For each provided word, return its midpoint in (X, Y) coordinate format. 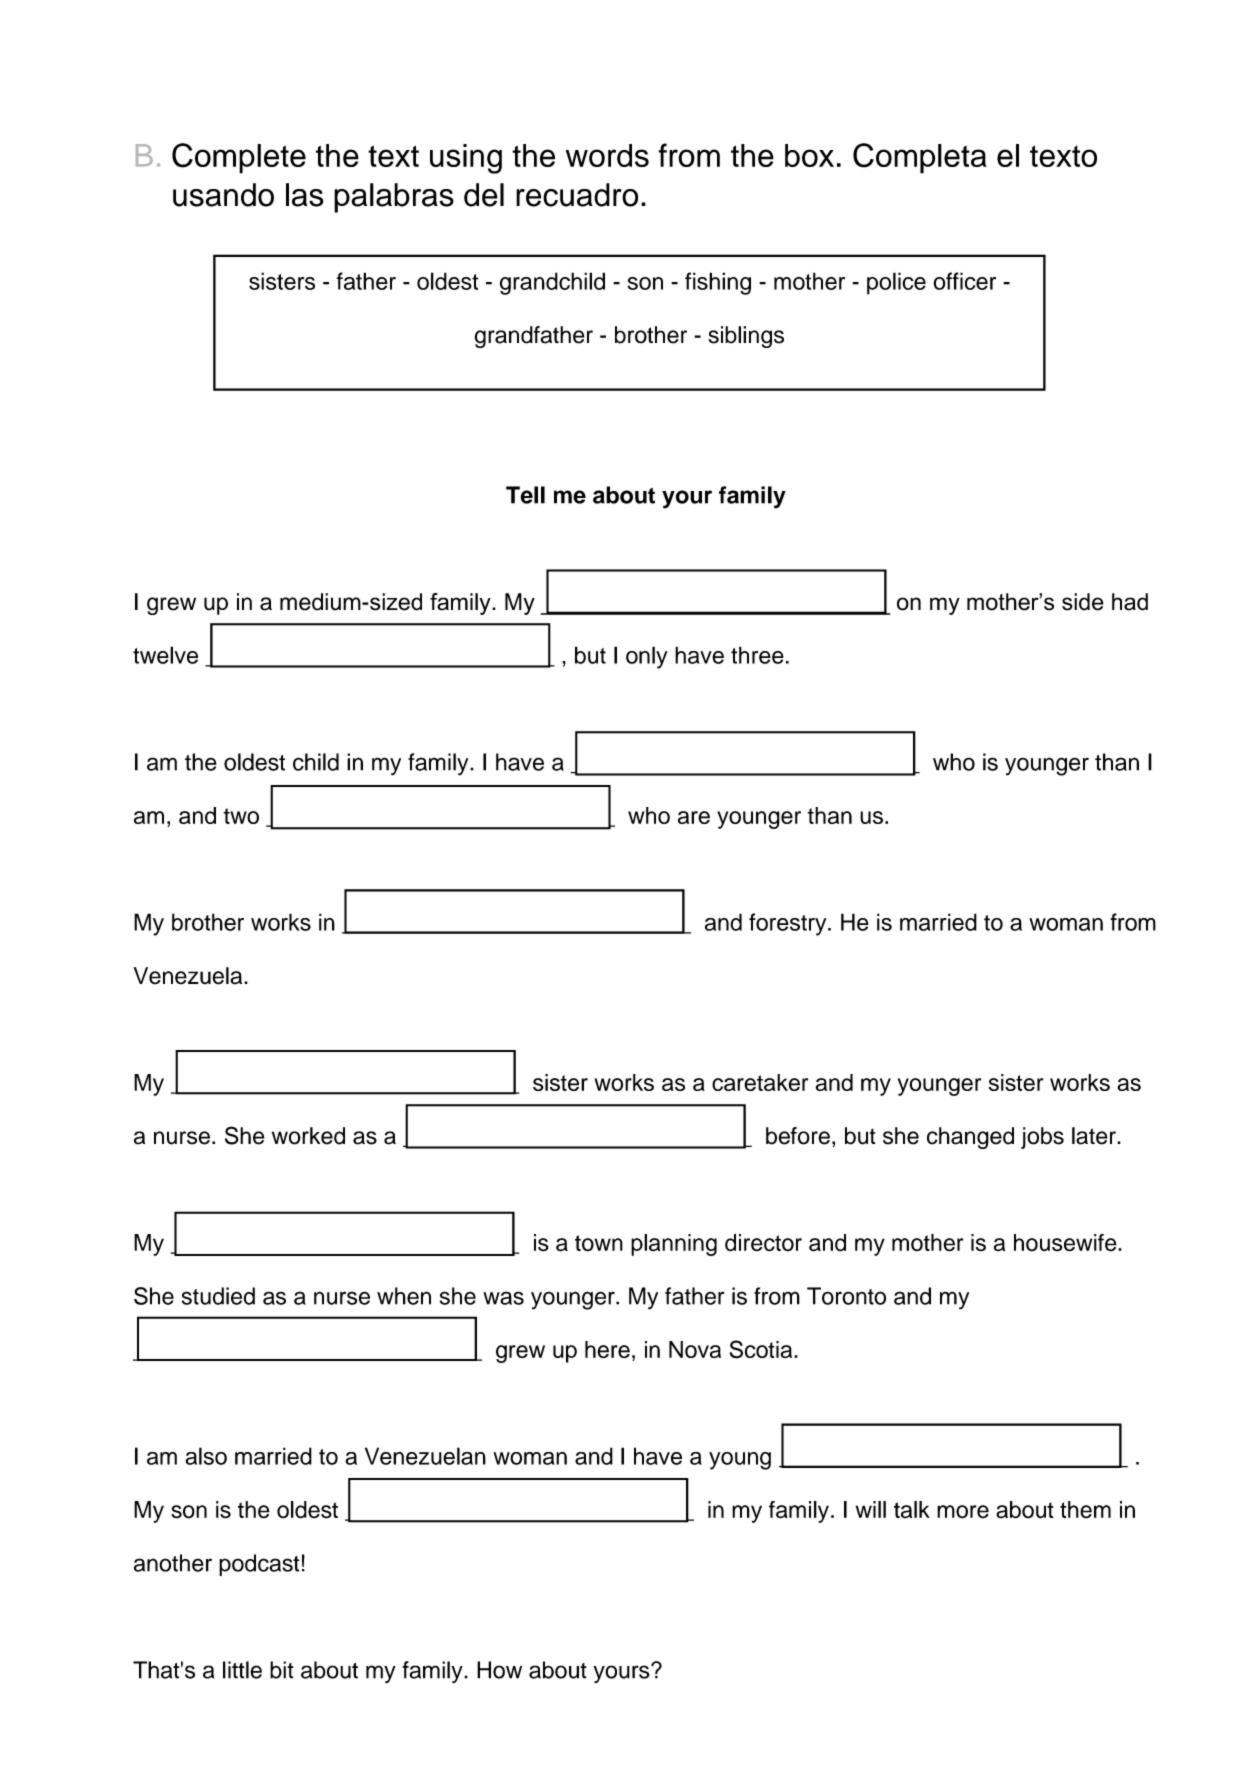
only (647, 657)
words (607, 155)
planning (674, 1245)
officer (964, 281)
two (241, 816)
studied (218, 1296)
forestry (789, 924)
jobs (1042, 1138)
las (305, 195)
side (1083, 602)
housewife (1066, 1243)
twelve (165, 655)
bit (282, 1670)
